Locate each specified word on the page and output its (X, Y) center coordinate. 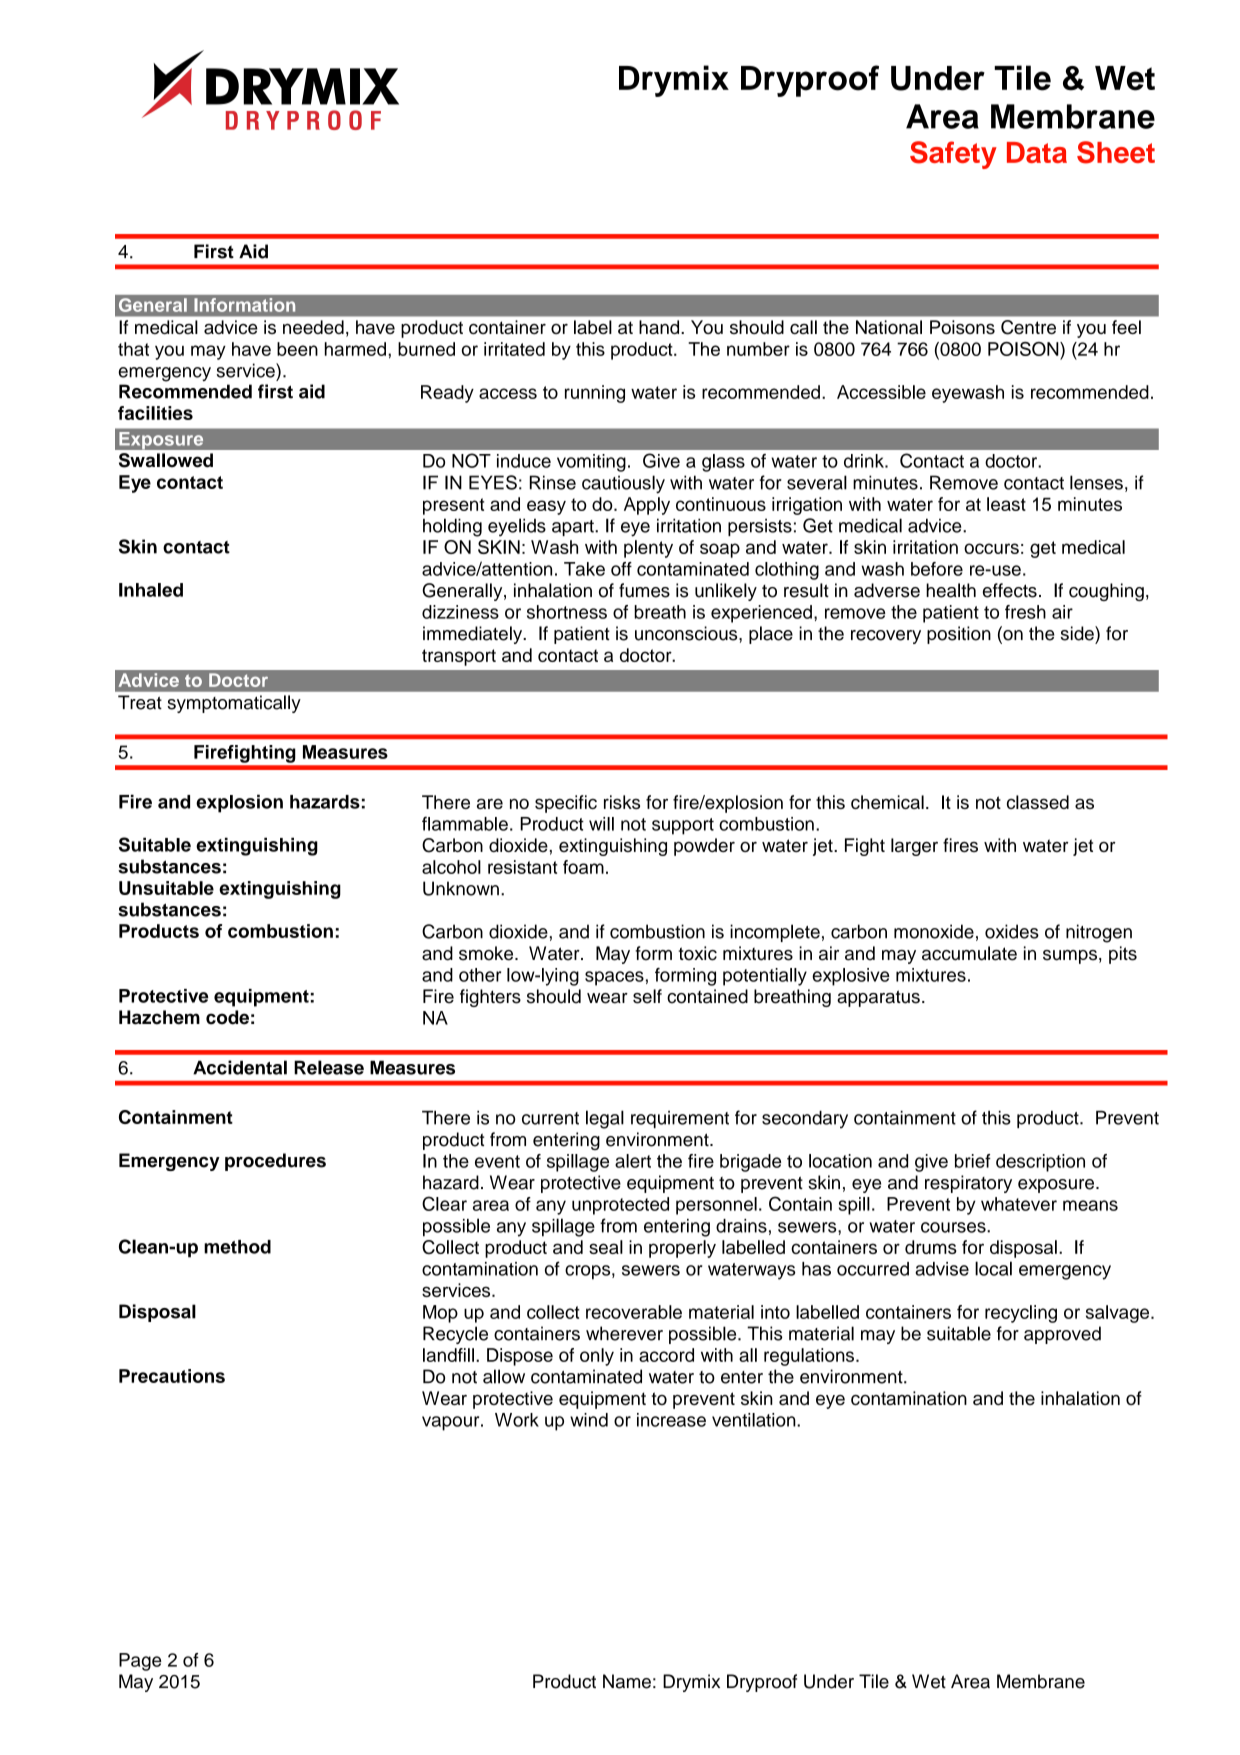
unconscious (687, 633)
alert (633, 1161)
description (1040, 1163)
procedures (275, 1162)
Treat (140, 702)
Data (1037, 152)
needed (313, 327)
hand (660, 327)
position (959, 635)
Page (140, 1662)
